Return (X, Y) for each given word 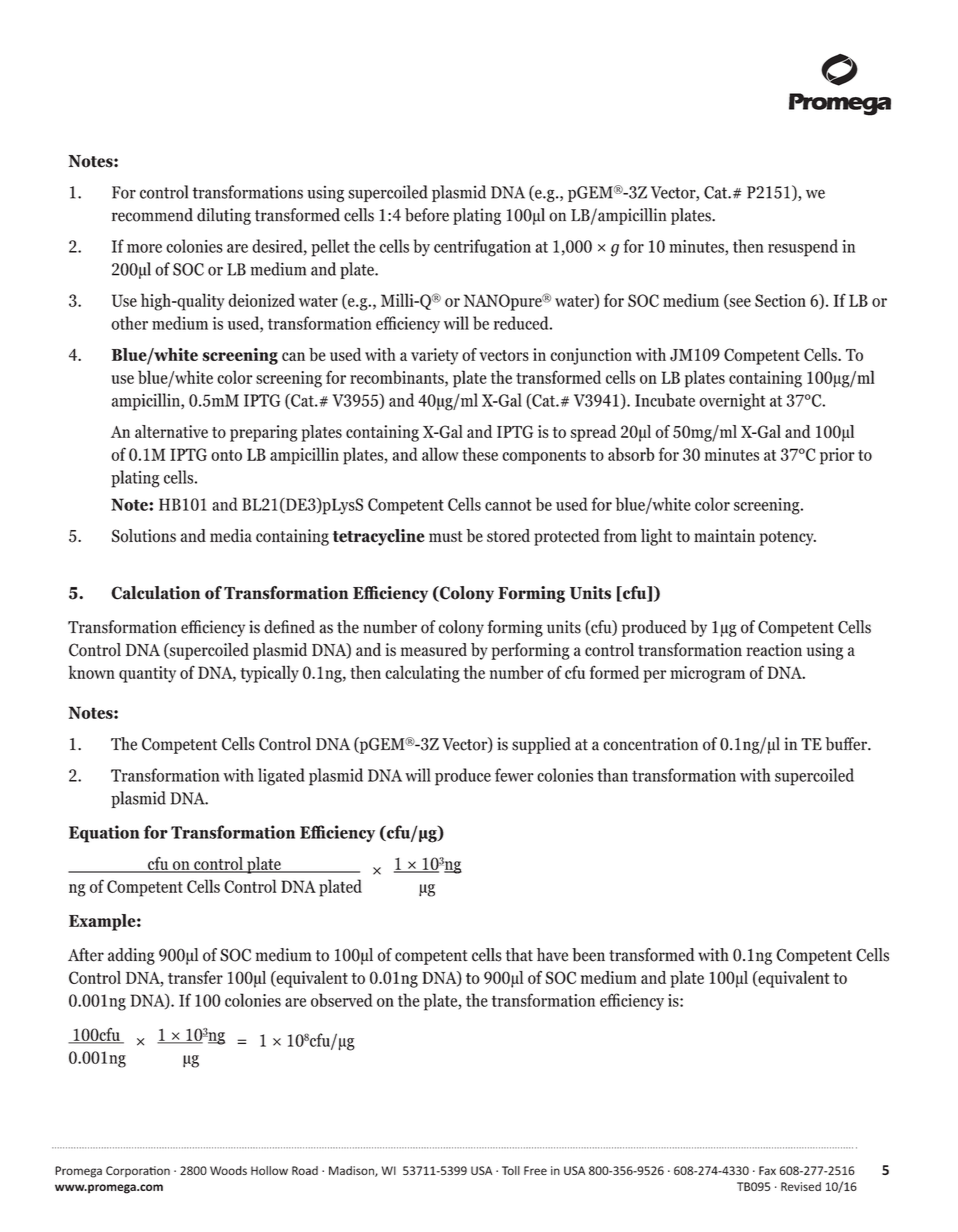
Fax (767, 1170)
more (144, 248)
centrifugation (482, 248)
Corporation (138, 1171)
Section (780, 300)
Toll (511, 1170)
